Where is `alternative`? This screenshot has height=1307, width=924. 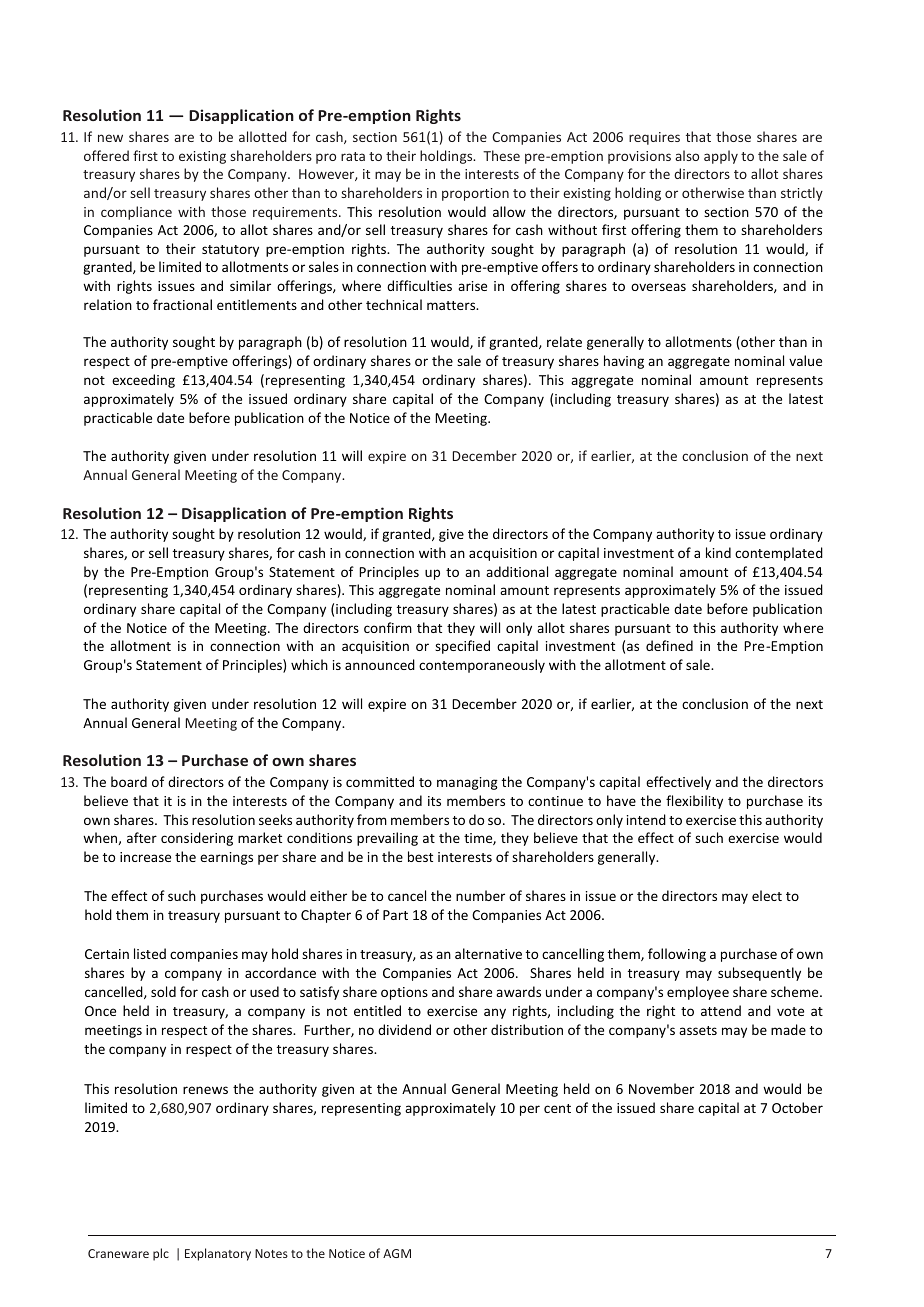
alternative is located at coordinates (488, 953).
